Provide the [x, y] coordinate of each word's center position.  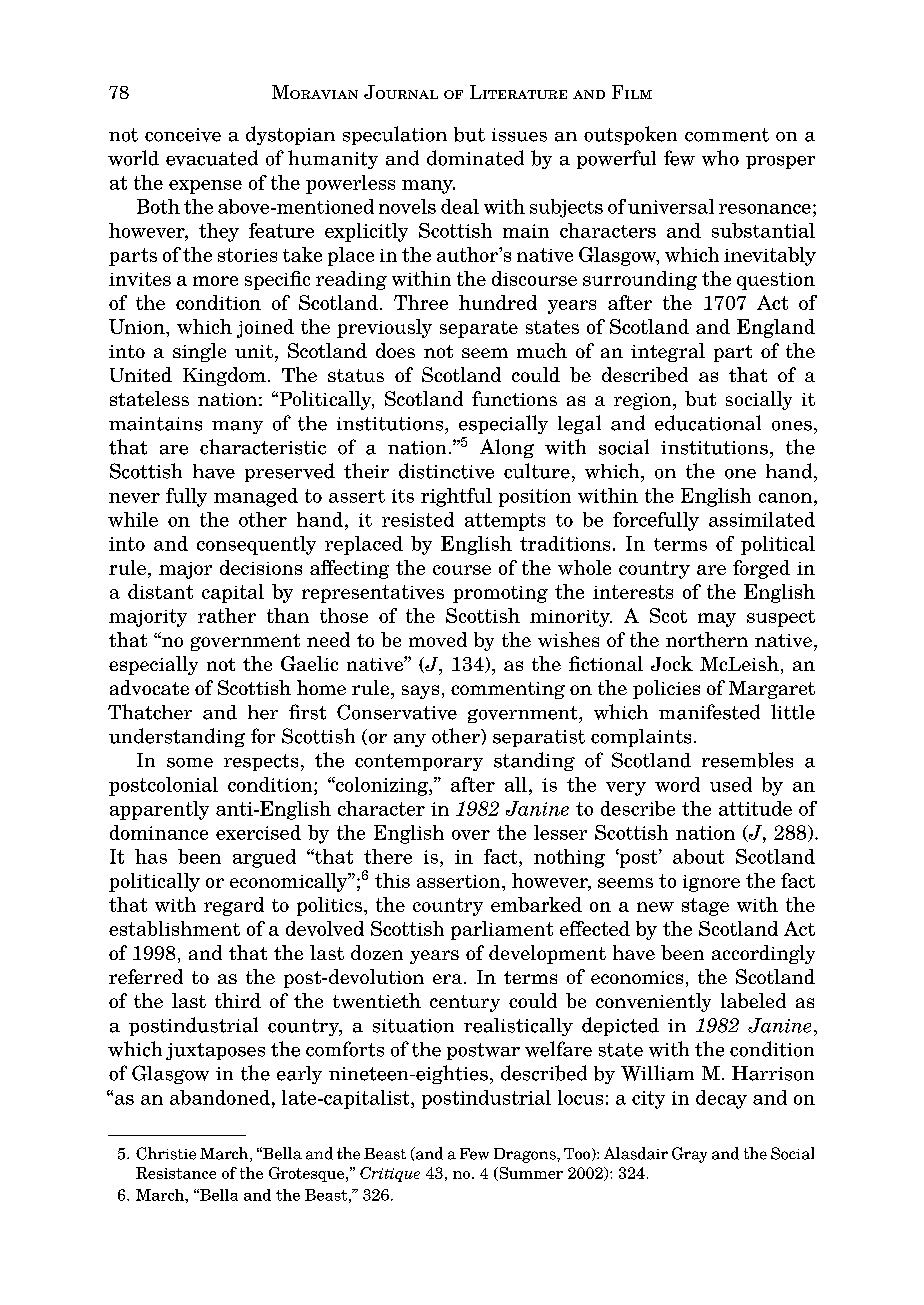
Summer [530, 1174]
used [731, 784]
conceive [183, 135]
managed [256, 497]
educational [708, 423]
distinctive [446, 471]
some [190, 763]
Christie [166, 1153]
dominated [475, 158]
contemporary [419, 762]
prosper [780, 162]
